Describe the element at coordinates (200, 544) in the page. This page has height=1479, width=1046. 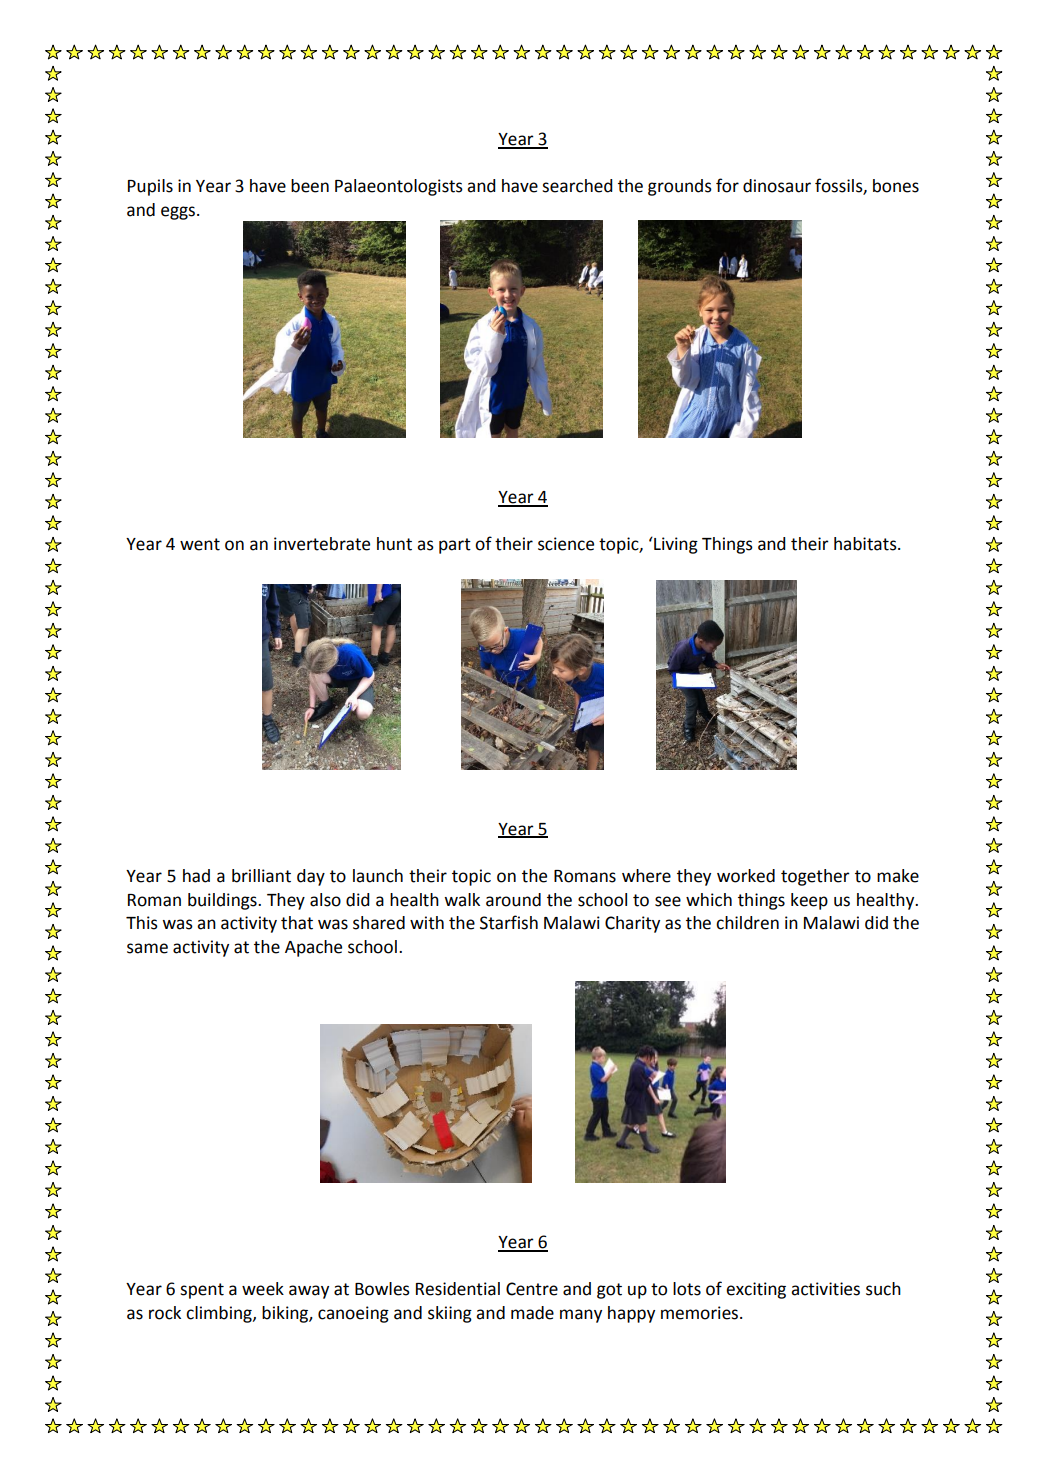
I see `went` at that location.
